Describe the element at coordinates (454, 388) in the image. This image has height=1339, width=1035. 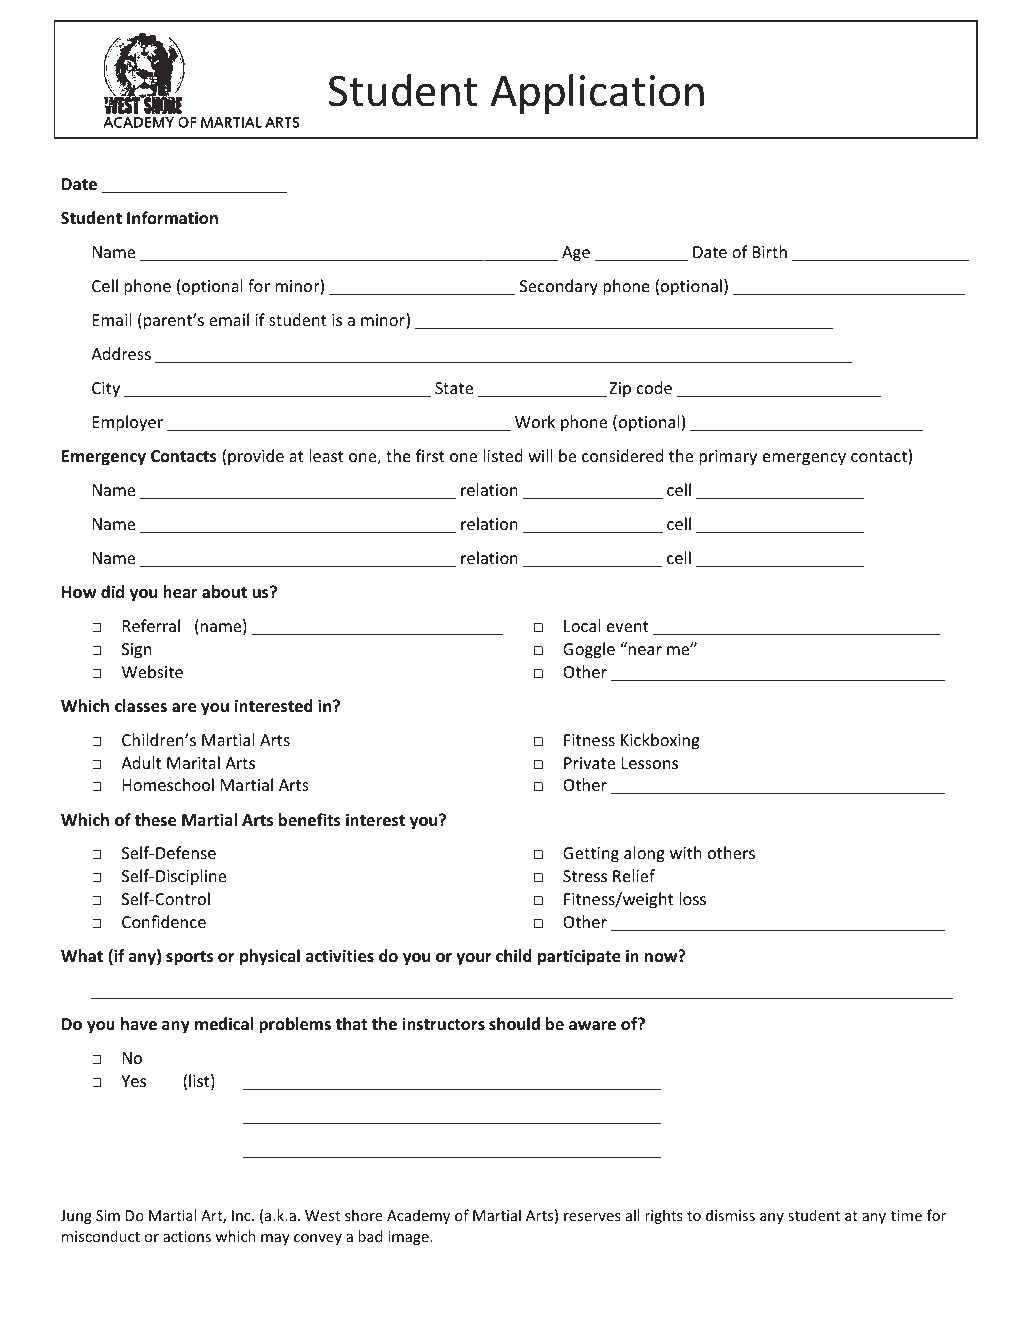
I see `State` at that location.
